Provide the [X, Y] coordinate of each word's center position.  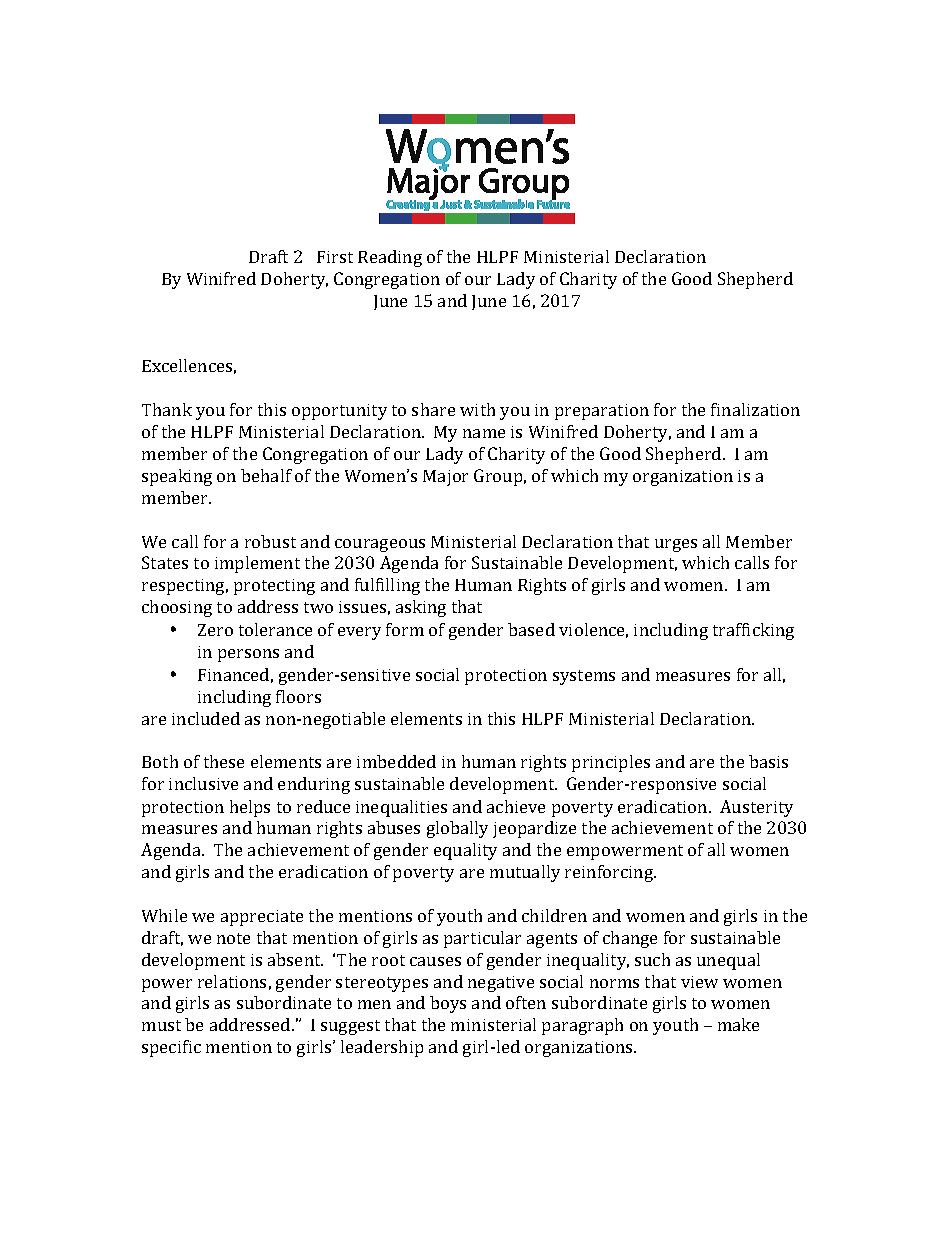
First [335, 257]
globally [457, 829]
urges [676, 545]
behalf [266, 475]
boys [448, 1004]
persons [248, 655]
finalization [755, 409]
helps [250, 808]
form [405, 629]
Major [445, 478]
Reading [390, 258]
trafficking [753, 631]
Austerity [756, 808]
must [161, 1025]
